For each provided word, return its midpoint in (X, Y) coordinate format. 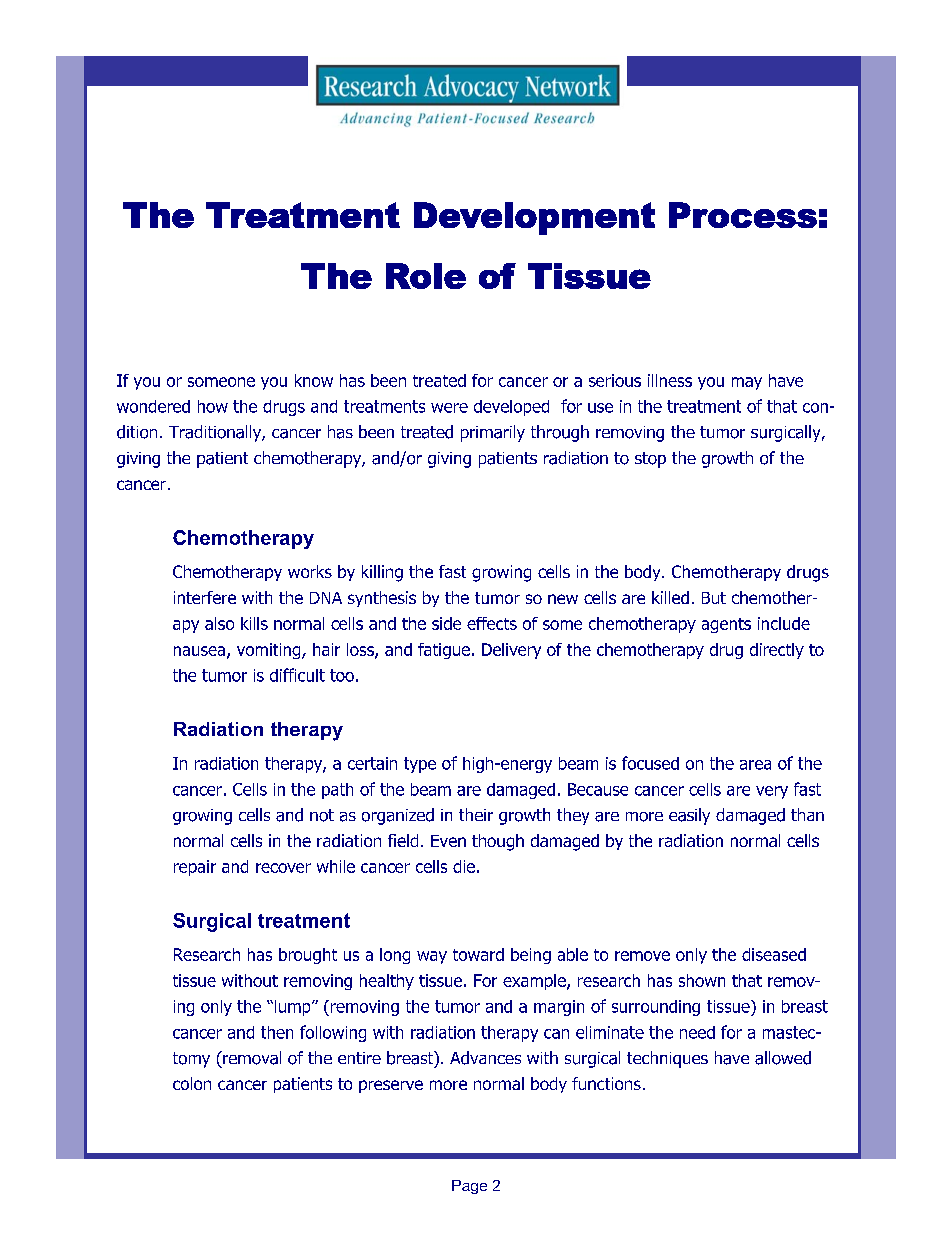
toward (478, 954)
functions (606, 1083)
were (449, 408)
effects (492, 623)
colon (192, 1083)
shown (702, 980)
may (747, 383)
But (714, 598)
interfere (205, 597)
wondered (153, 406)
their (476, 814)
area (755, 765)
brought (308, 956)
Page (469, 1187)
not (322, 815)
